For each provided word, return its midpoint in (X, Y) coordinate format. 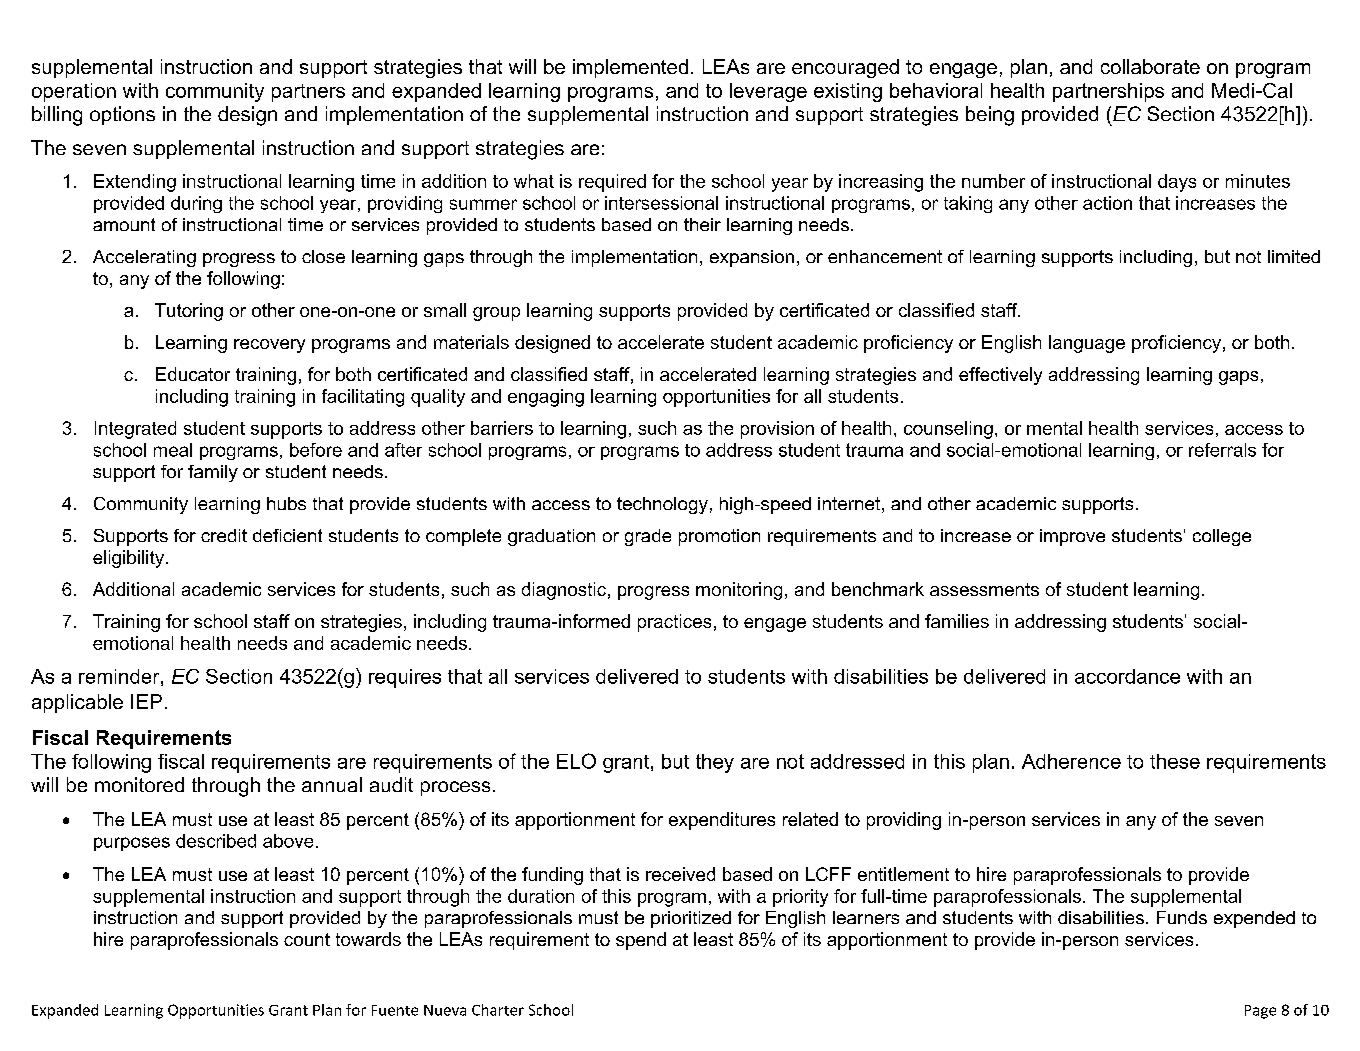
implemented (630, 68)
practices (674, 623)
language (1087, 344)
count (307, 939)
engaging (546, 398)
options (122, 115)
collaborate (1150, 66)
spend (641, 941)
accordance (1127, 676)
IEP (146, 701)
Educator (193, 374)
